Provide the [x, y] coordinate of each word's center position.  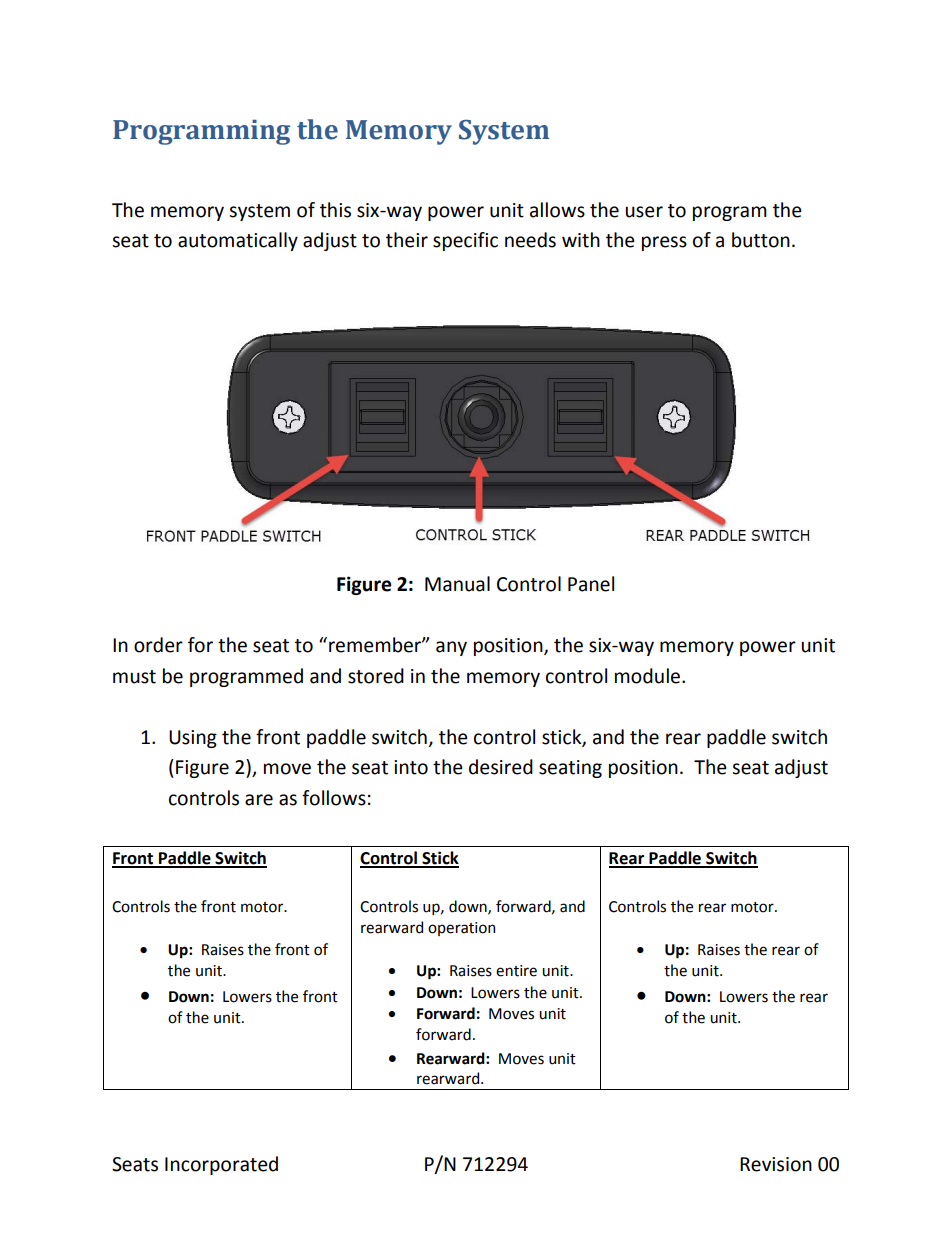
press [664, 243]
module [649, 676]
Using [193, 739]
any [451, 648]
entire [516, 971]
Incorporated [221, 1165]
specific [465, 241]
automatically [238, 241]
